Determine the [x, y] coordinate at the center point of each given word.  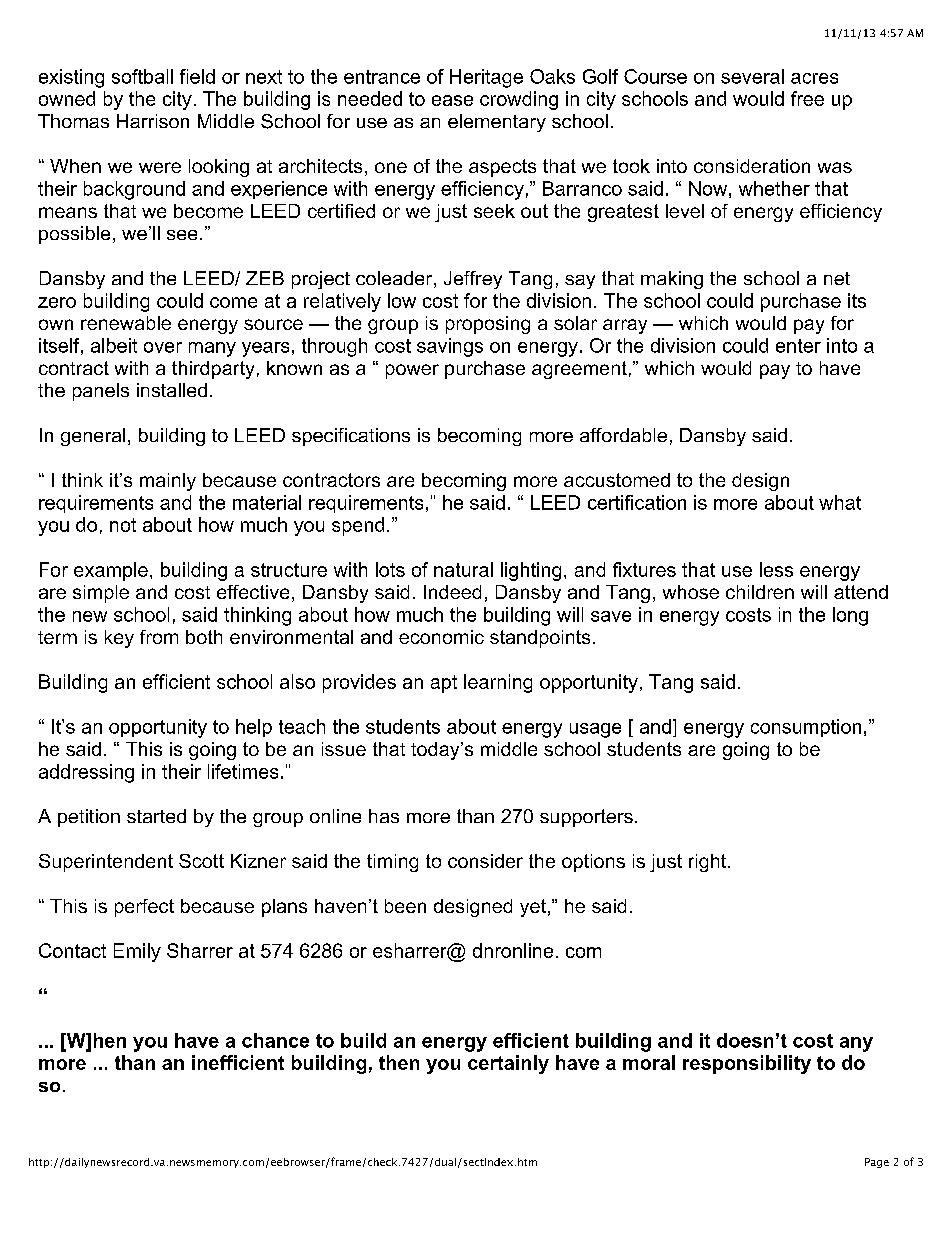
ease [452, 100]
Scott [201, 861]
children [760, 592]
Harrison [153, 121]
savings [450, 347]
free [807, 98]
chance [275, 1040]
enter [798, 346]
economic [441, 637]
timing [392, 863]
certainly [508, 1064]
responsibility [747, 1064]
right [709, 863]
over [163, 347]
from [159, 637]
